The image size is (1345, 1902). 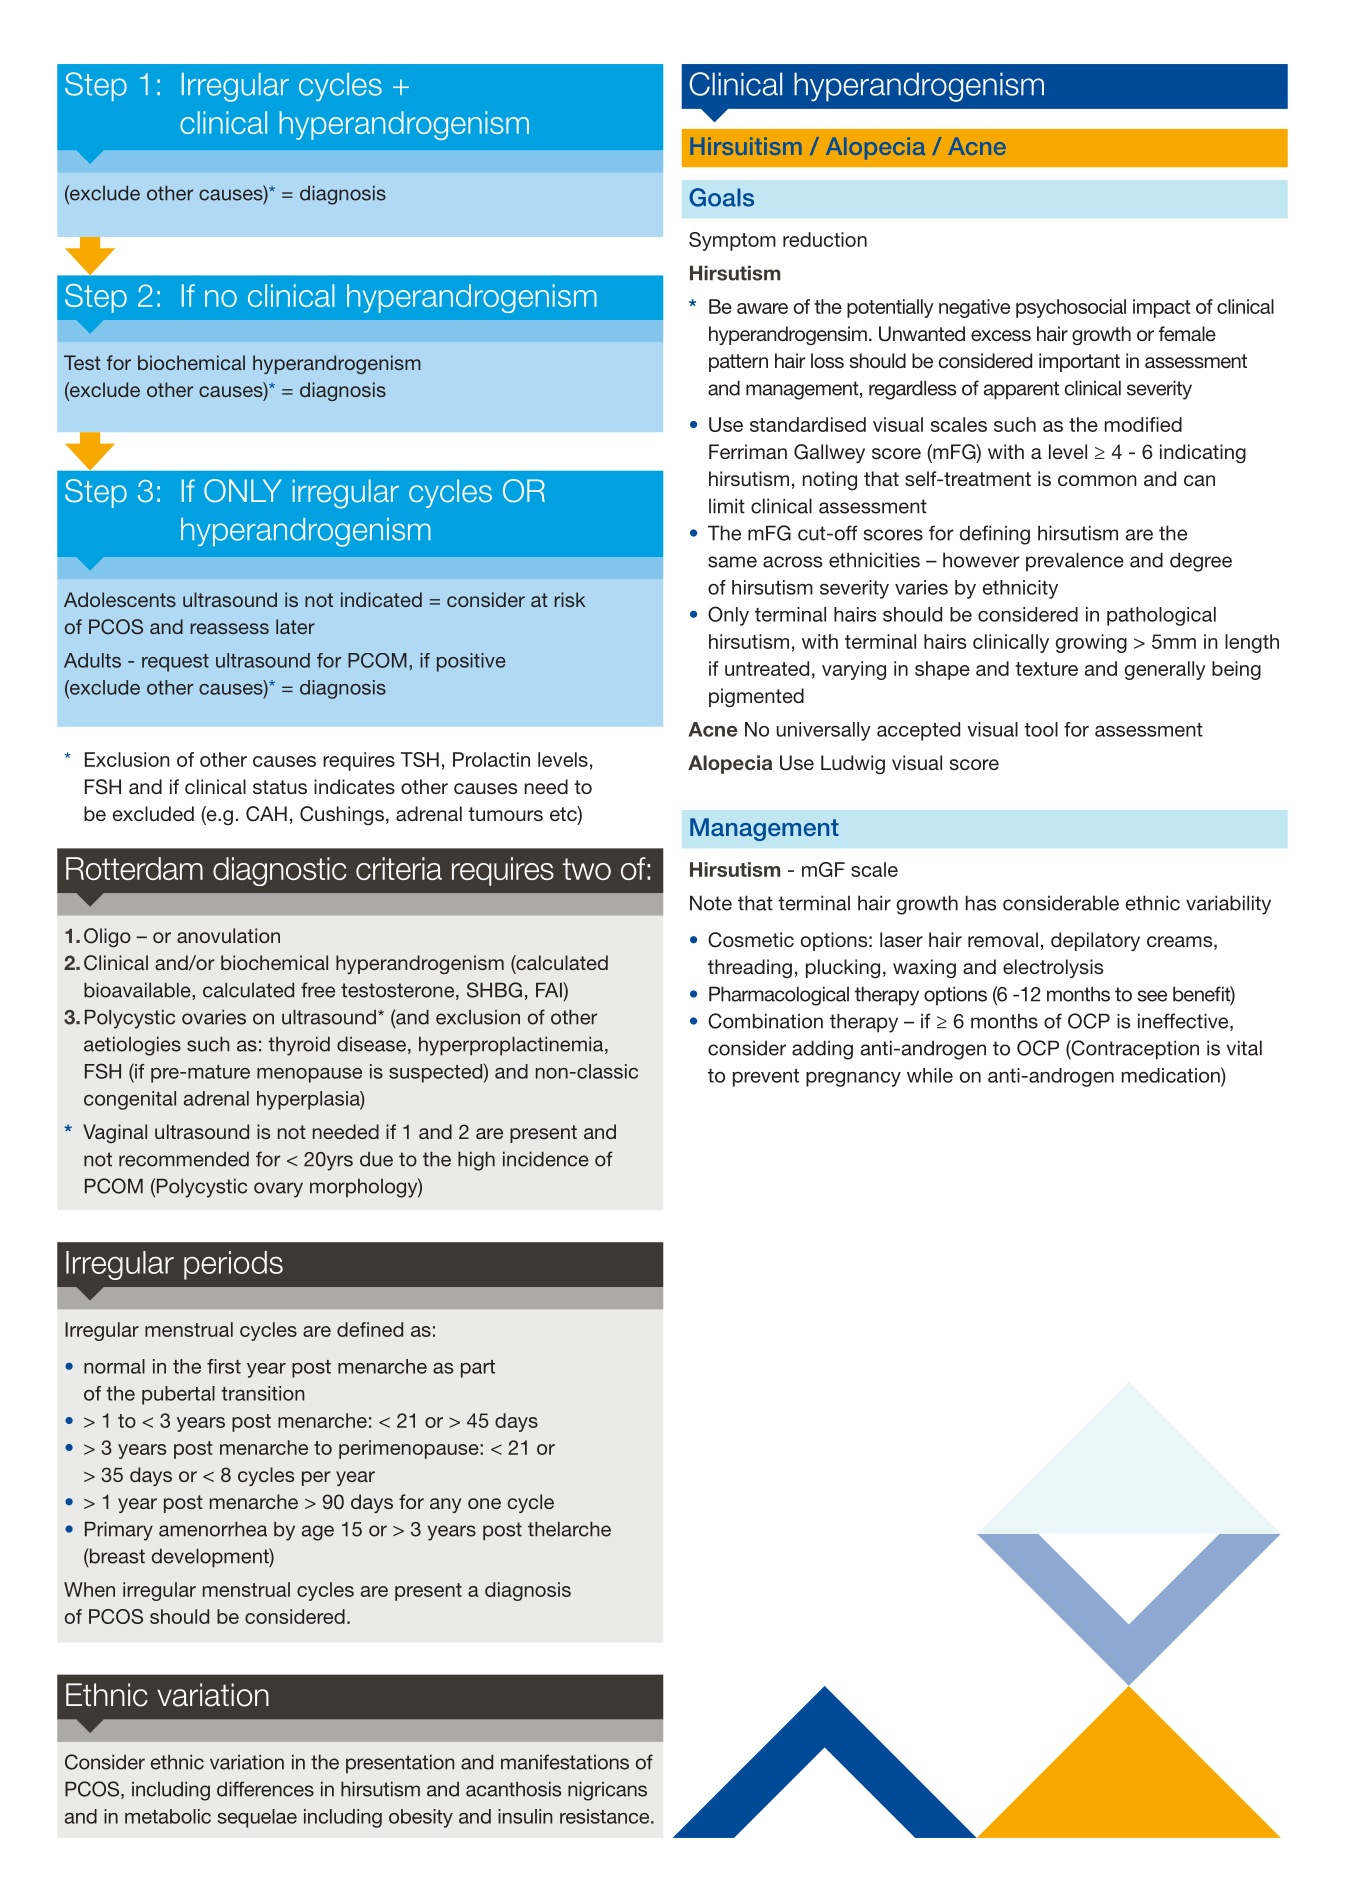 What do you see at coordinates (1071, 308) in the screenshot?
I see `psychosocial` at bounding box center [1071, 308].
